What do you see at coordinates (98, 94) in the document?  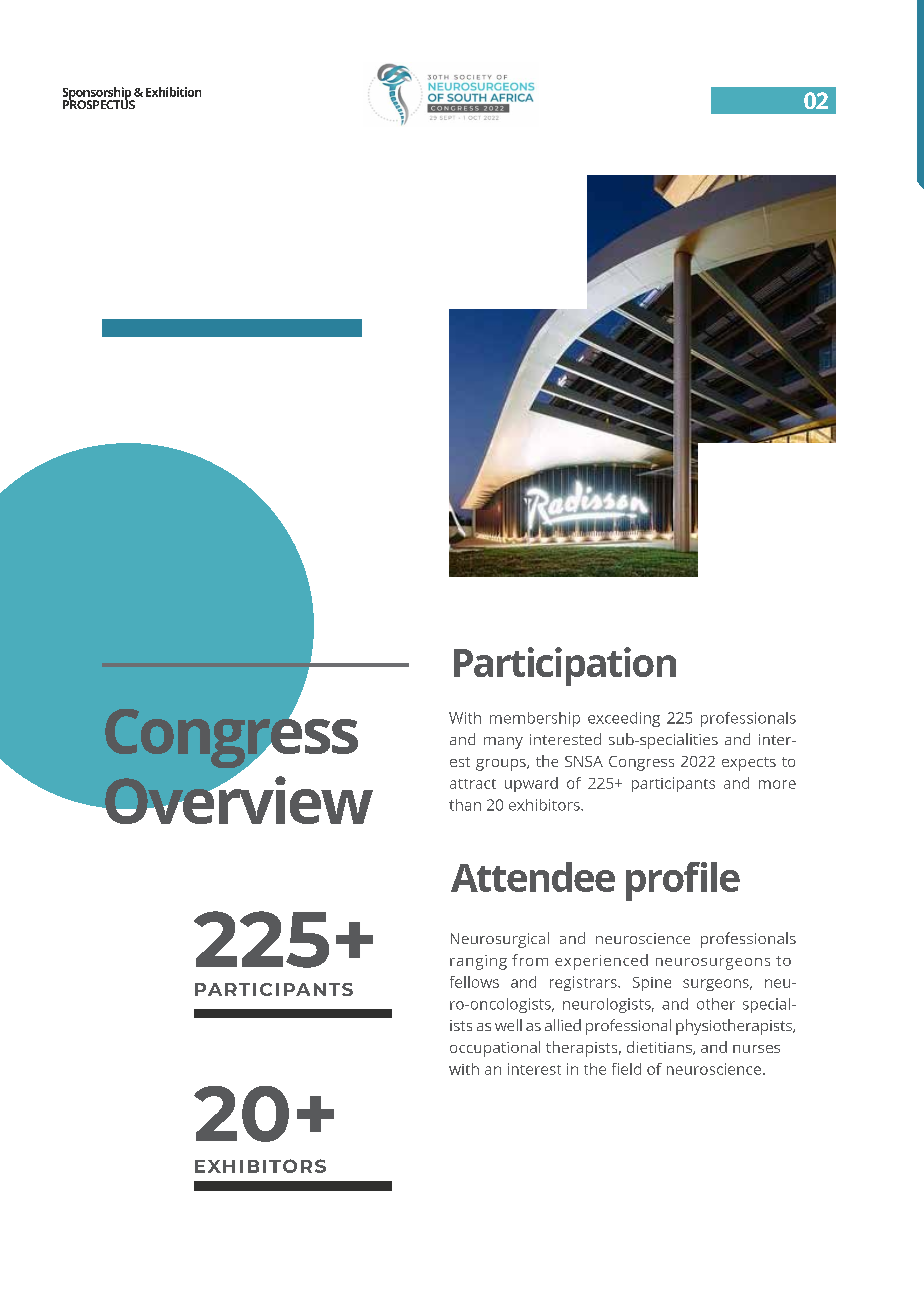 I see `Sponsorship` at bounding box center [98, 94].
